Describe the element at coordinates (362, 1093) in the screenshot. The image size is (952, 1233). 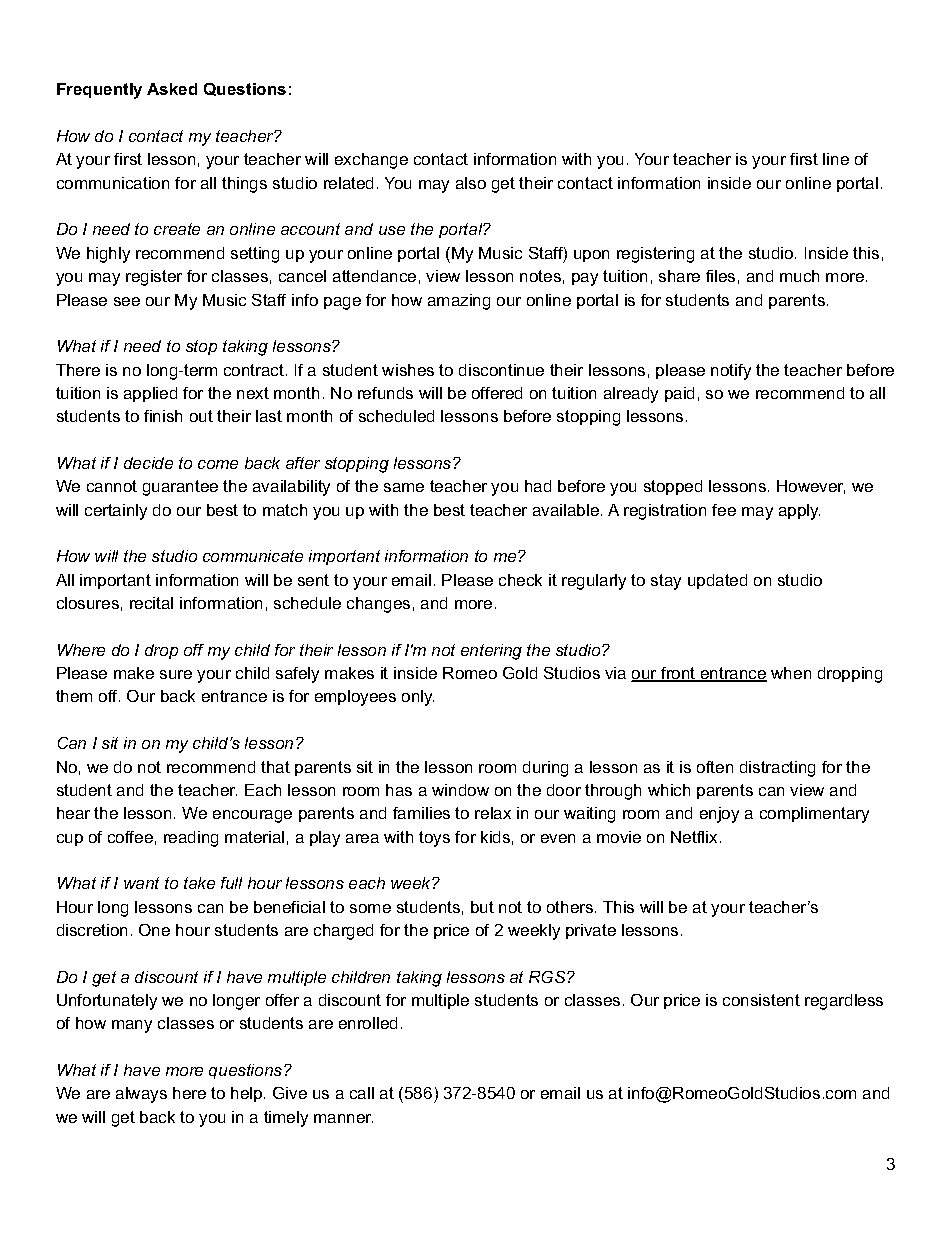
I see `call` at that location.
